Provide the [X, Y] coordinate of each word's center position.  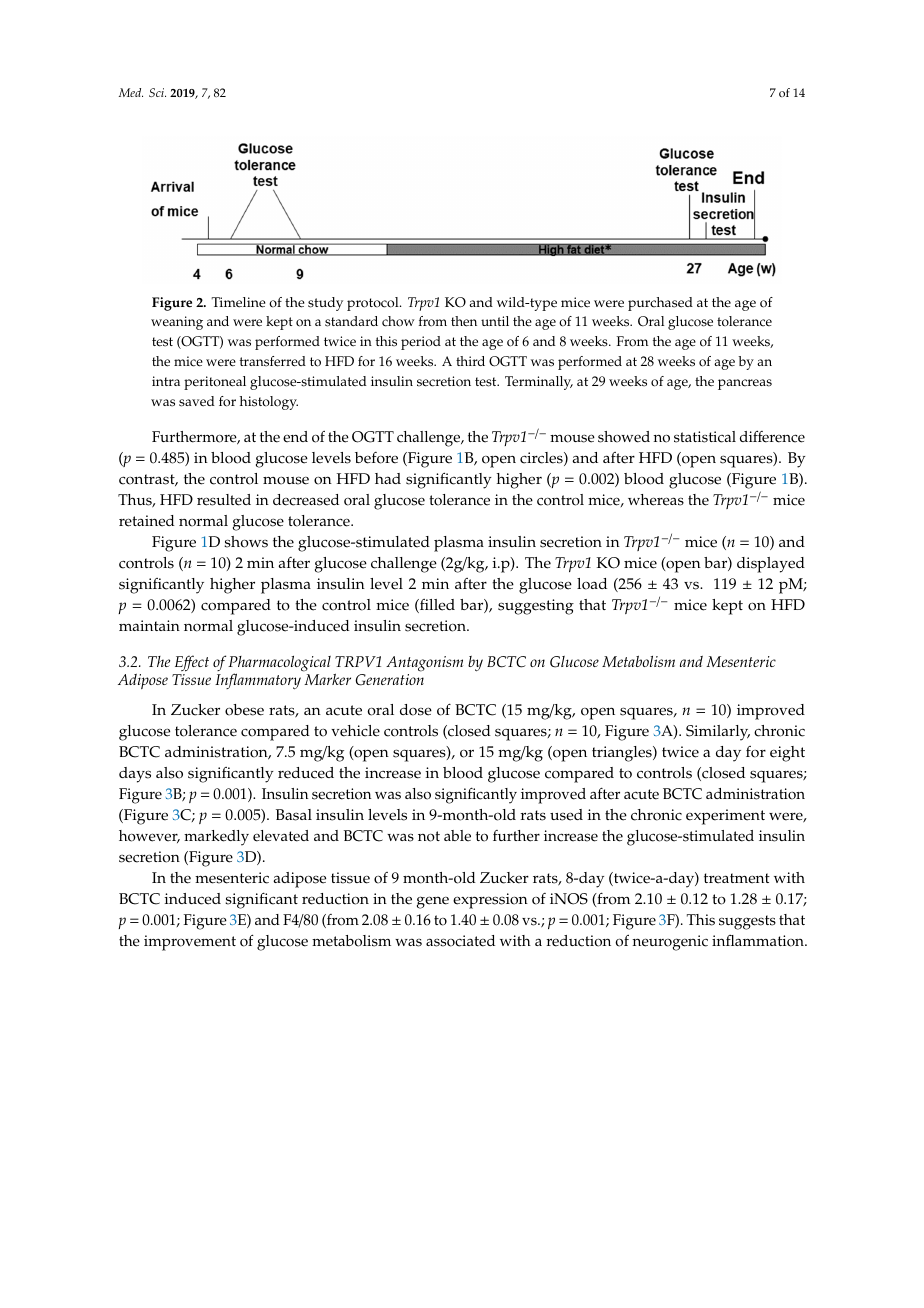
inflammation [759, 941]
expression [490, 901]
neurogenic [670, 943]
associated [460, 941]
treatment [737, 878]
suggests [747, 922]
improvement [190, 943]
